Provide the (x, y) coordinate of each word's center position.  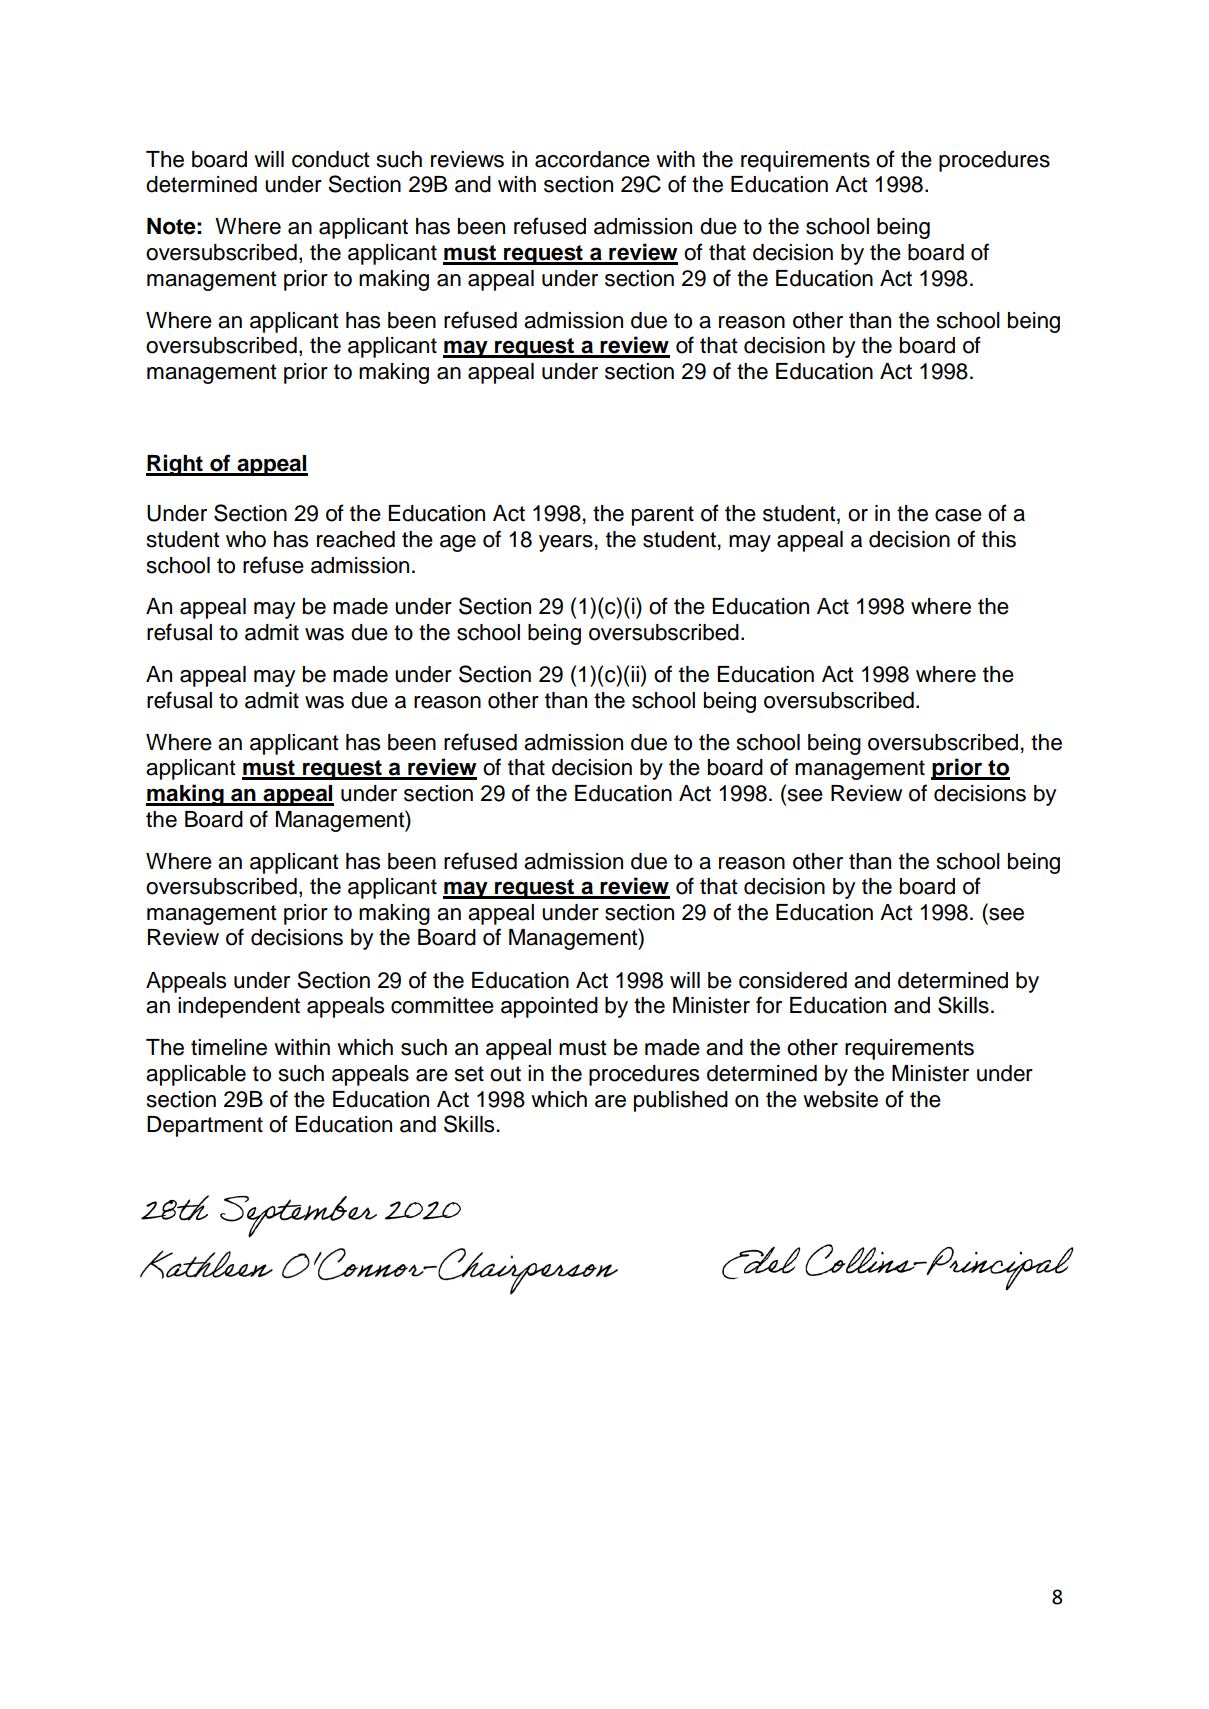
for (769, 1005)
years (566, 543)
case (958, 515)
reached (356, 539)
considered (793, 980)
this (999, 539)
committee (442, 1005)
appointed (549, 1007)
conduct (331, 159)
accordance (592, 159)
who (246, 539)
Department (205, 1126)
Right (175, 465)
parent (663, 516)
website (840, 1099)
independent (239, 1007)
